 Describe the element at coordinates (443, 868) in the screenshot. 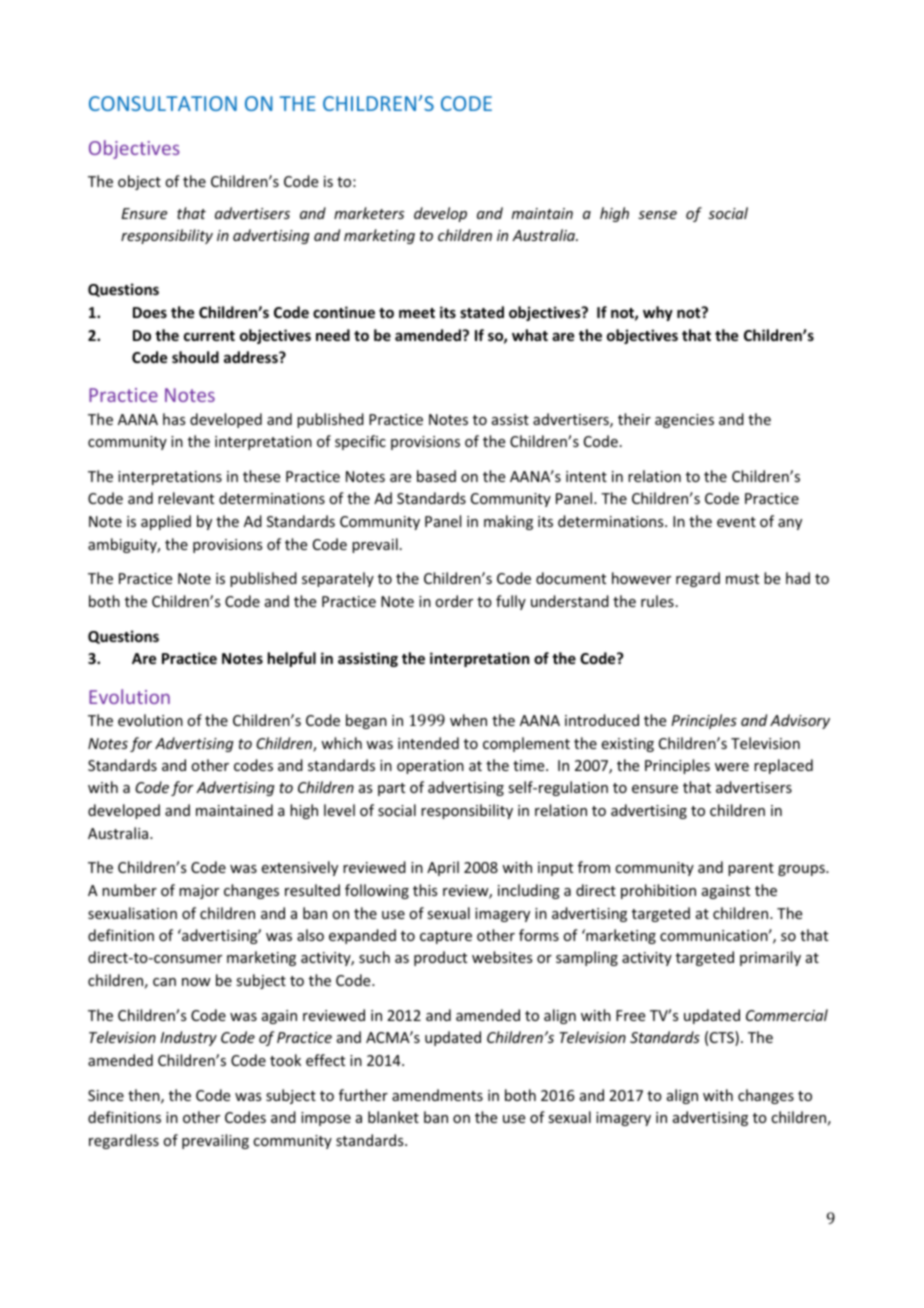

I see `April` at that location.
